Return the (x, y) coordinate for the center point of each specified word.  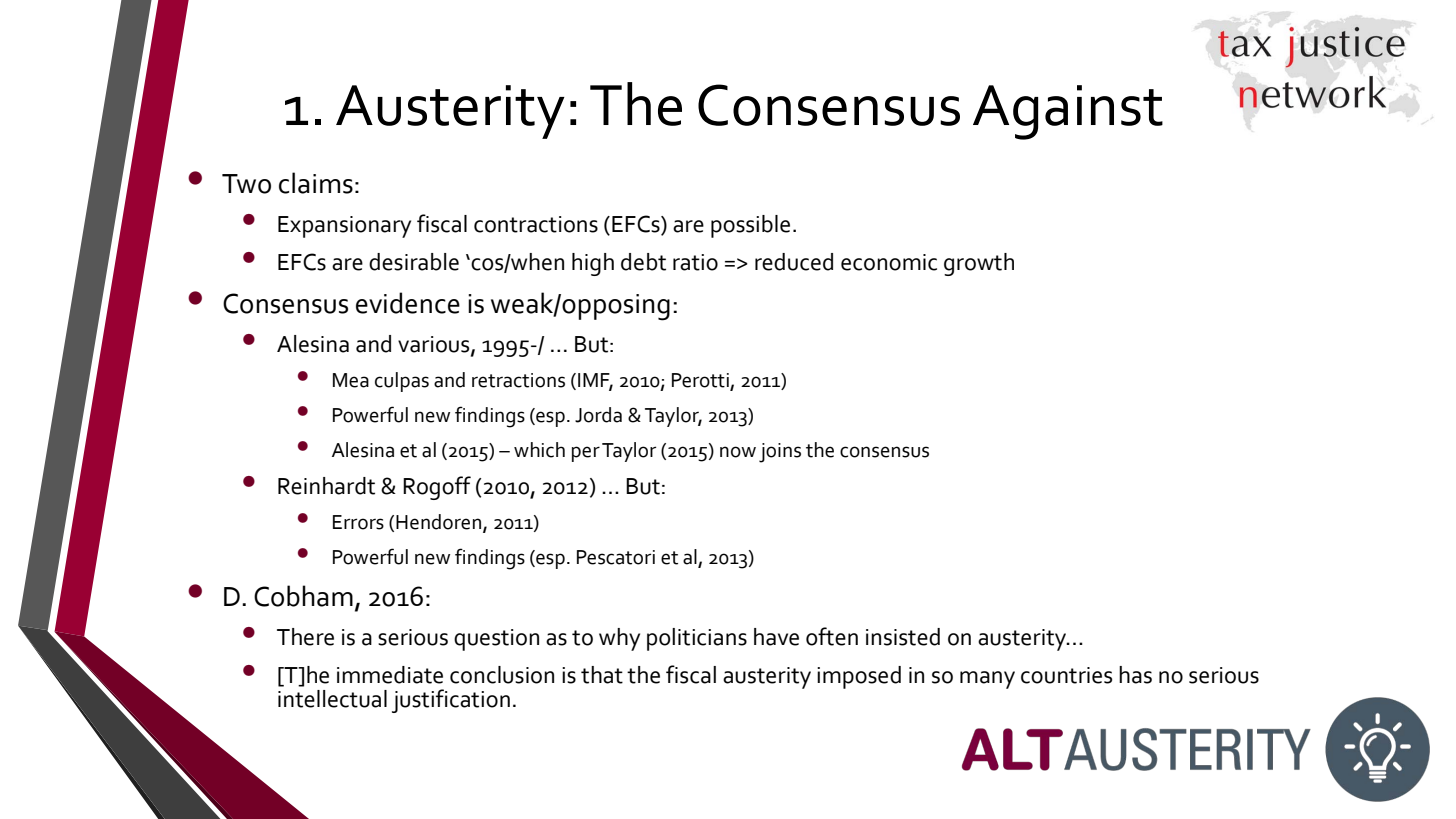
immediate (390, 675)
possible (750, 226)
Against (1068, 112)
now (738, 452)
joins (780, 453)
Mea (351, 380)
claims (316, 183)
